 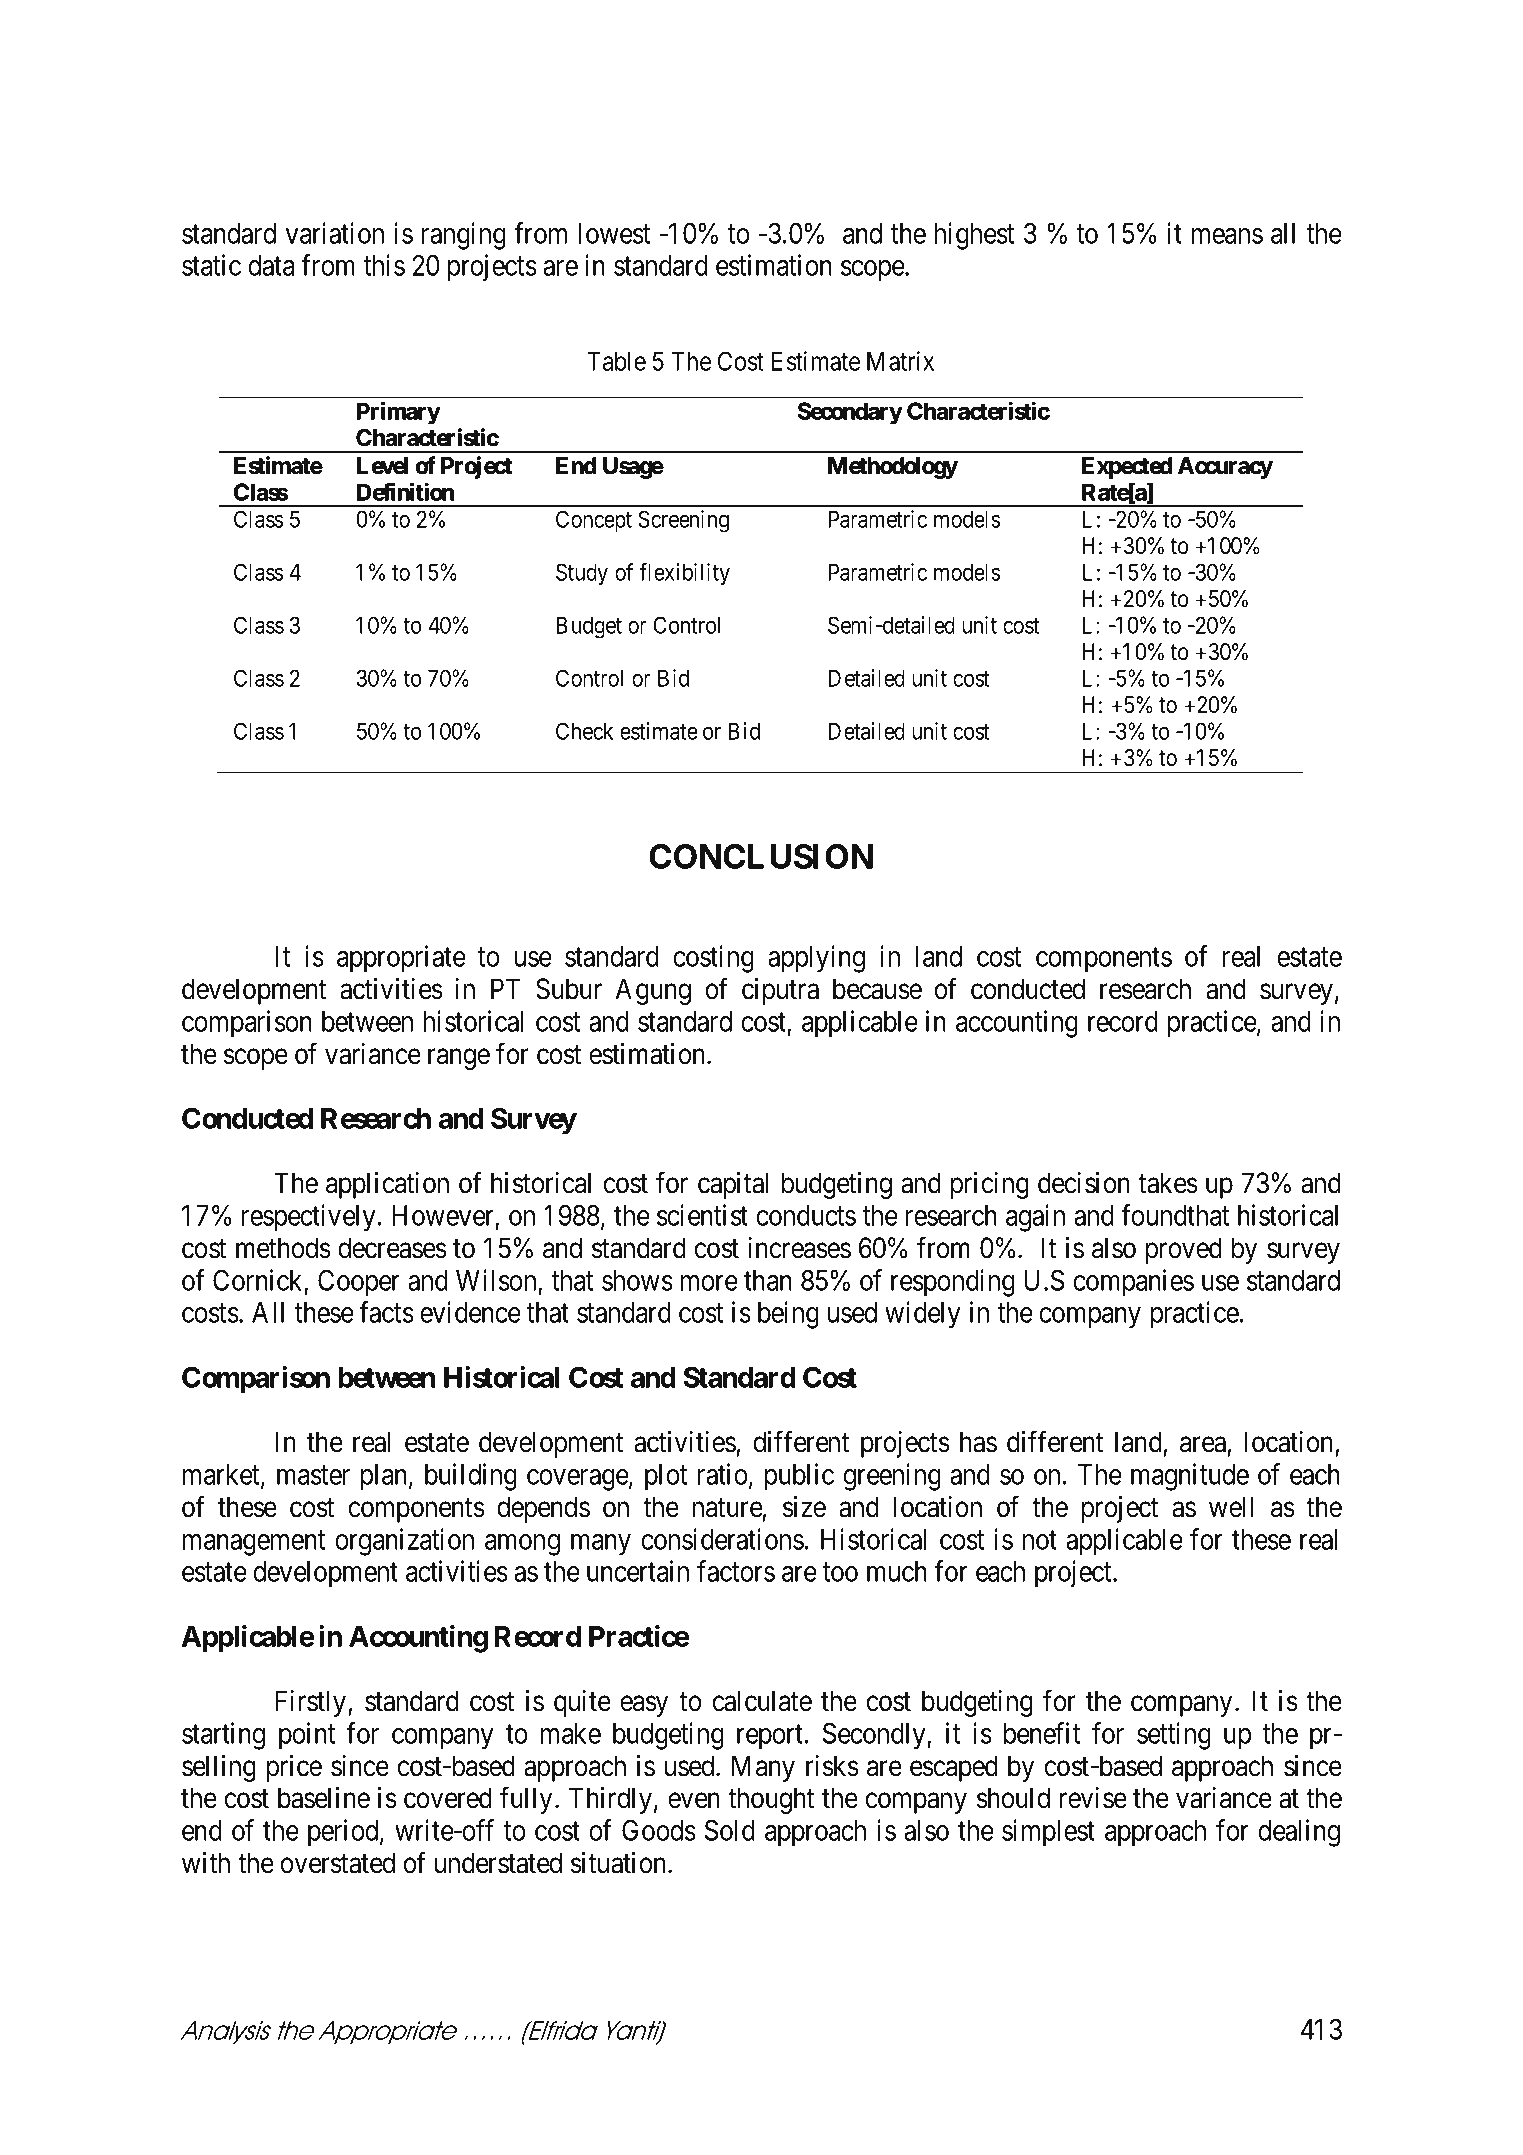 I want to click on because, so click(x=877, y=989).
